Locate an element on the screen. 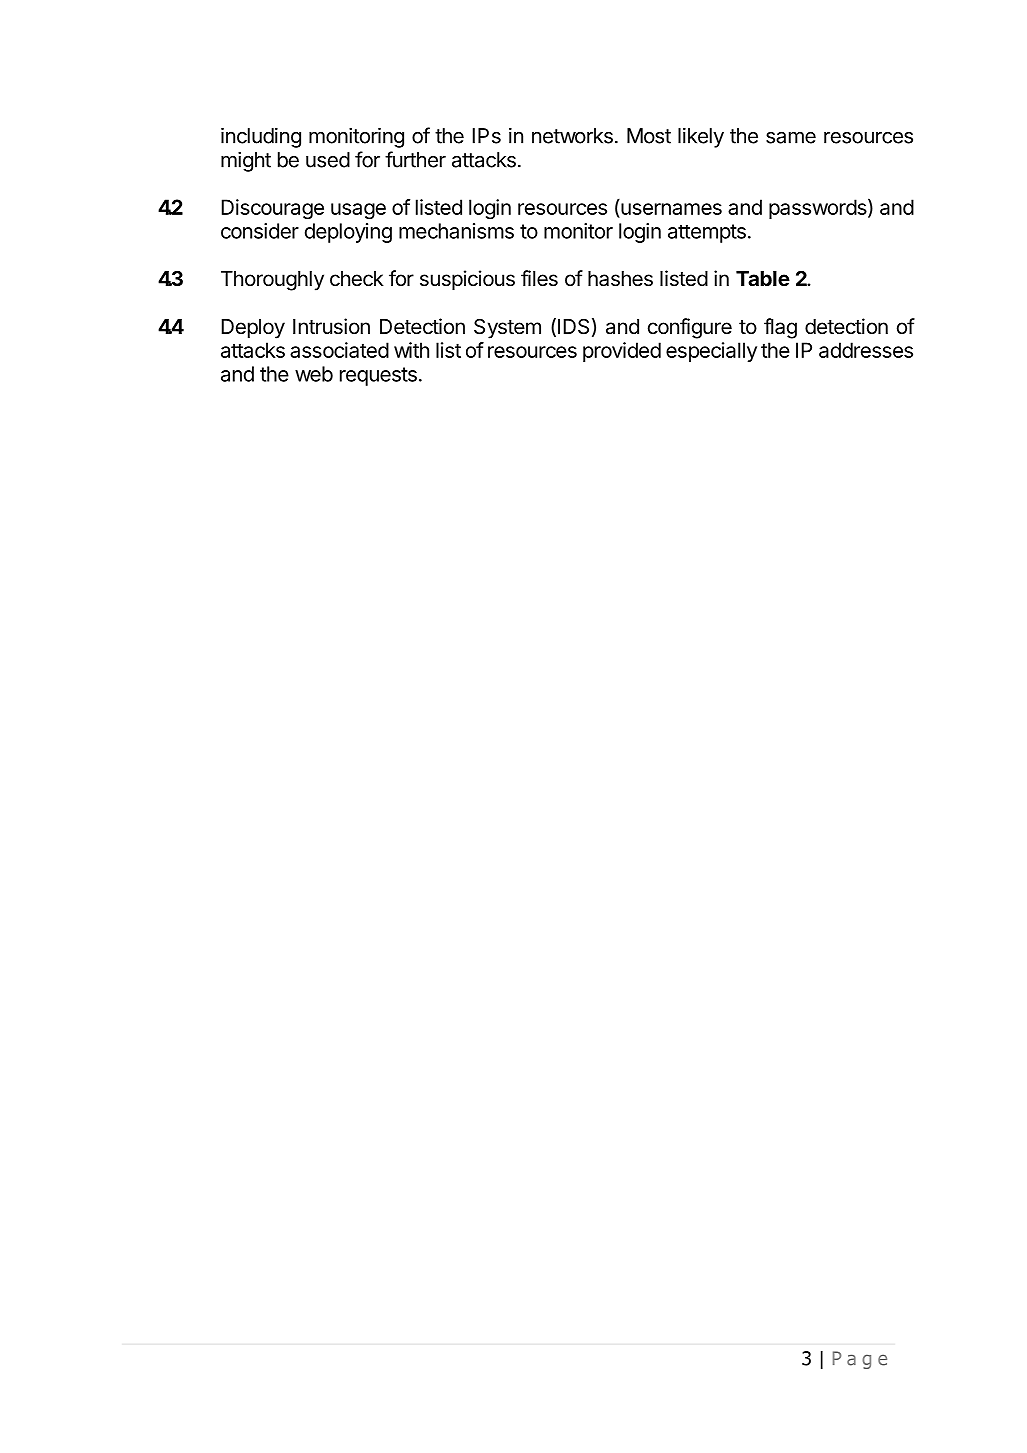  including is located at coordinates (261, 137).
